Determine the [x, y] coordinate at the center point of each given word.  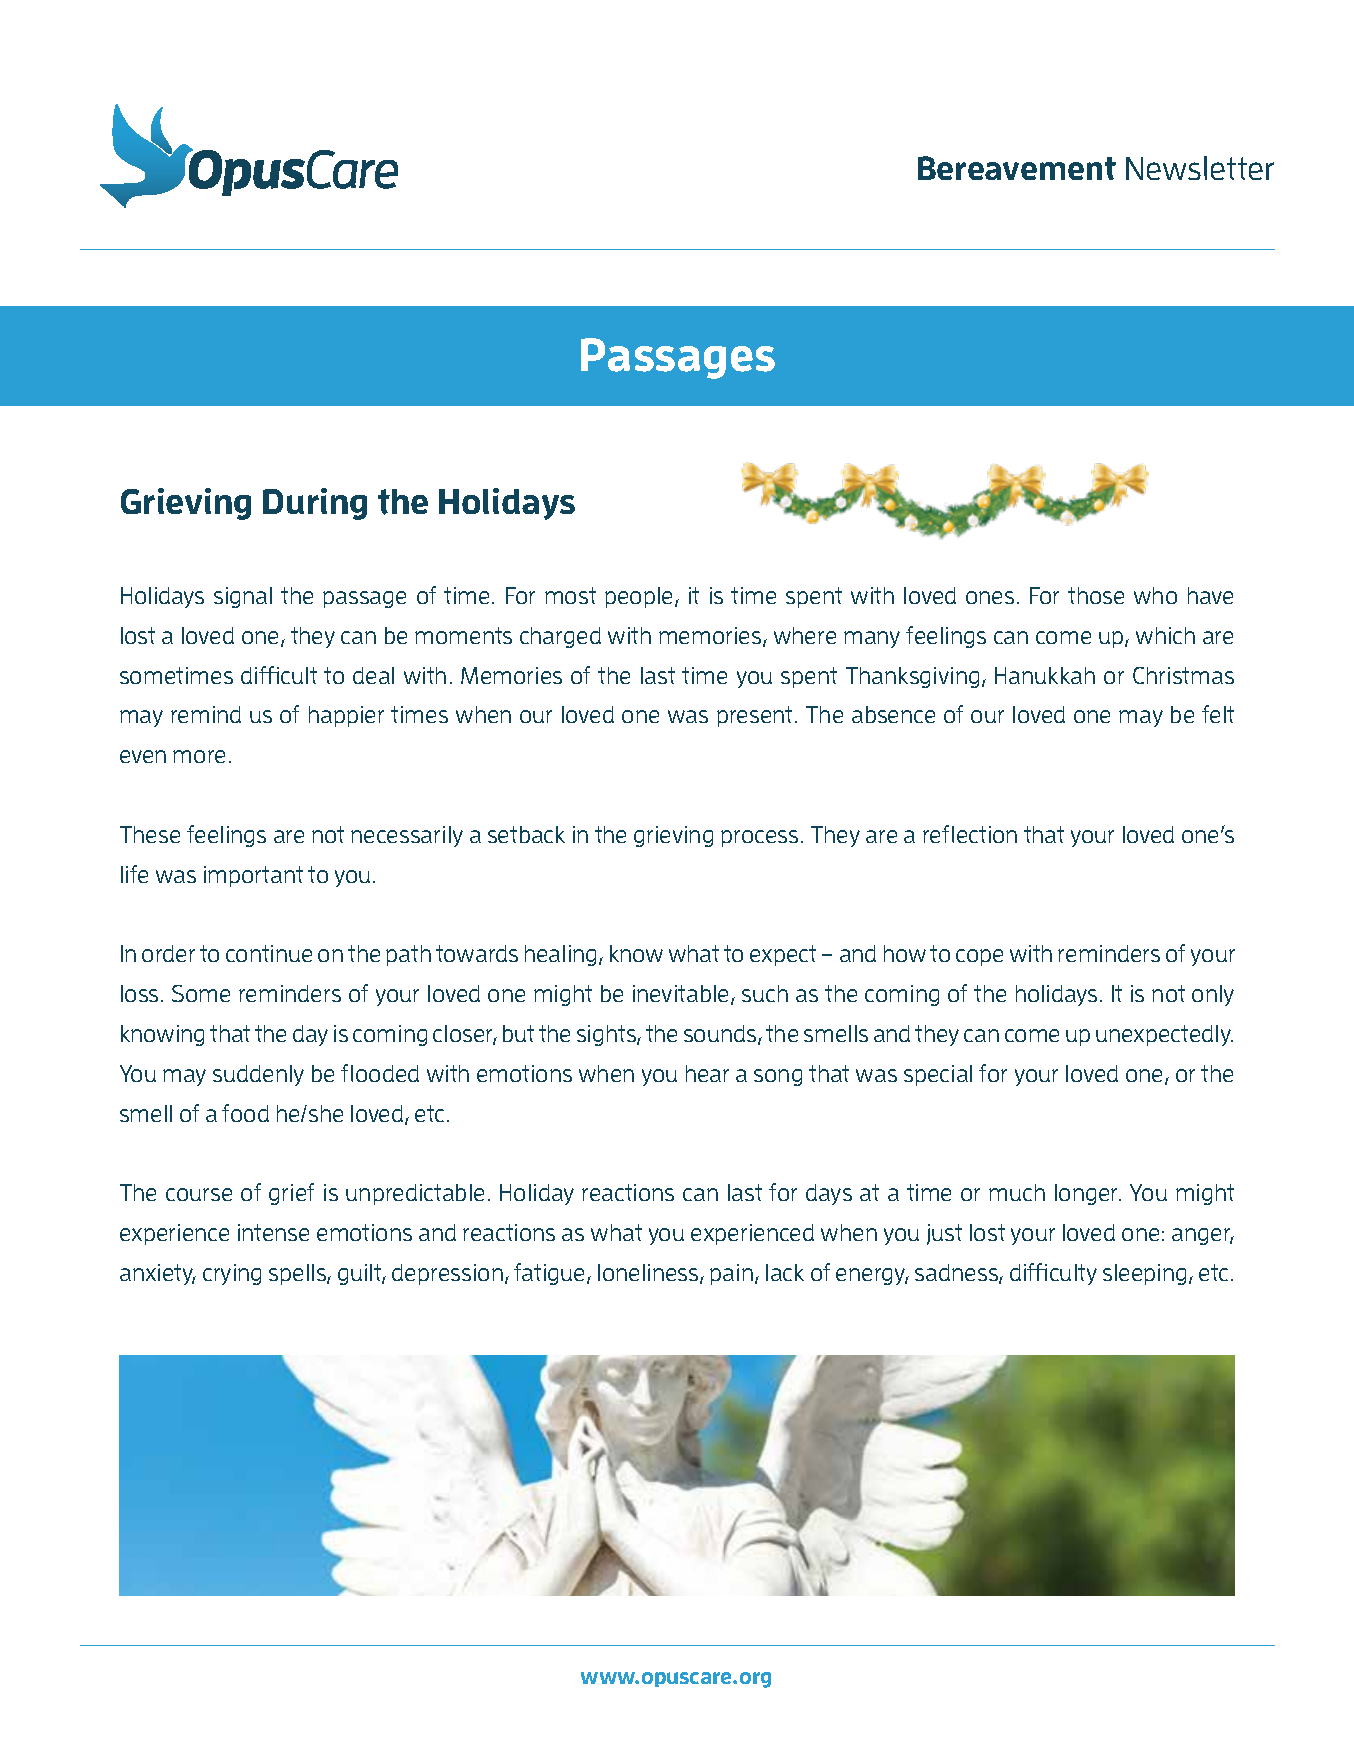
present [756, 716]
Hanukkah [1045, 675]
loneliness [649, 1274]
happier [346, 716]
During [315, 504]
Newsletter [1200, 168]
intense [273, 1232]
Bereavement [1017, 168]
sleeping [1144, 1274]
